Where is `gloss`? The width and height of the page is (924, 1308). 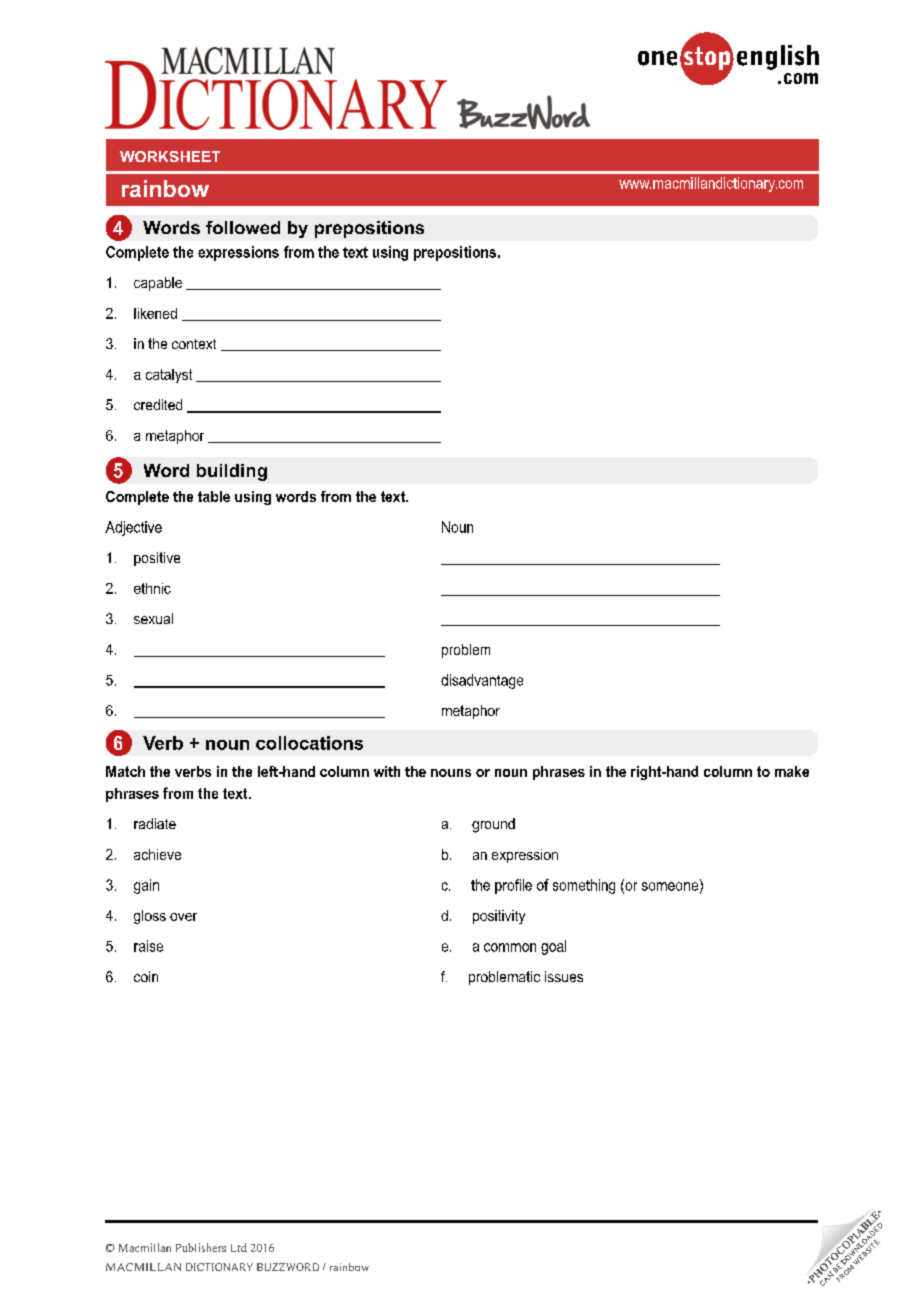 gloss is located at coordinates (150, 917).
